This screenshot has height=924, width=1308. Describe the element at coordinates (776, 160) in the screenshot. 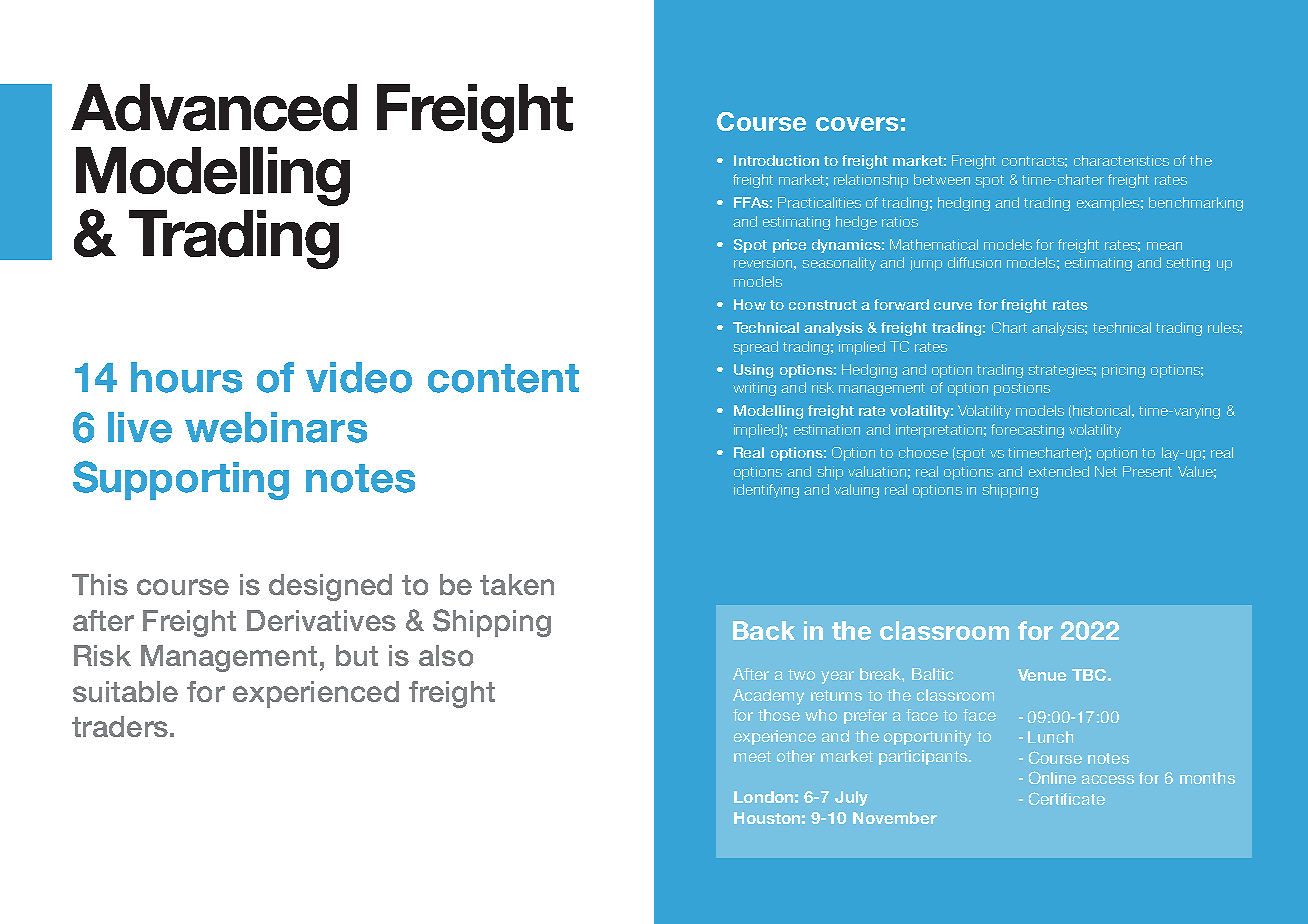

I see `Introduction` at that location.
